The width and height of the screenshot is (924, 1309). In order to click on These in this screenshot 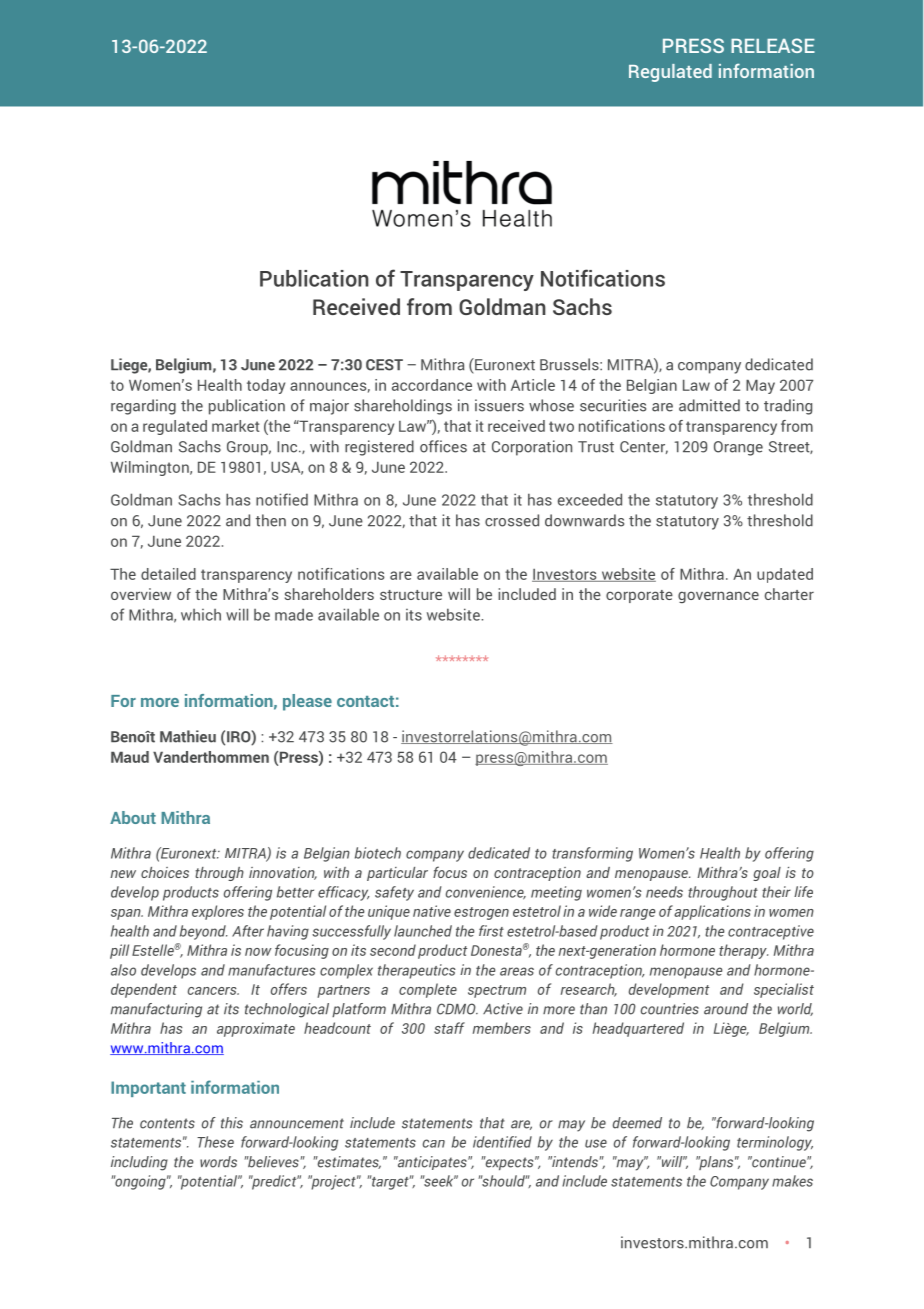, I will do `click(215, 1142)`.
